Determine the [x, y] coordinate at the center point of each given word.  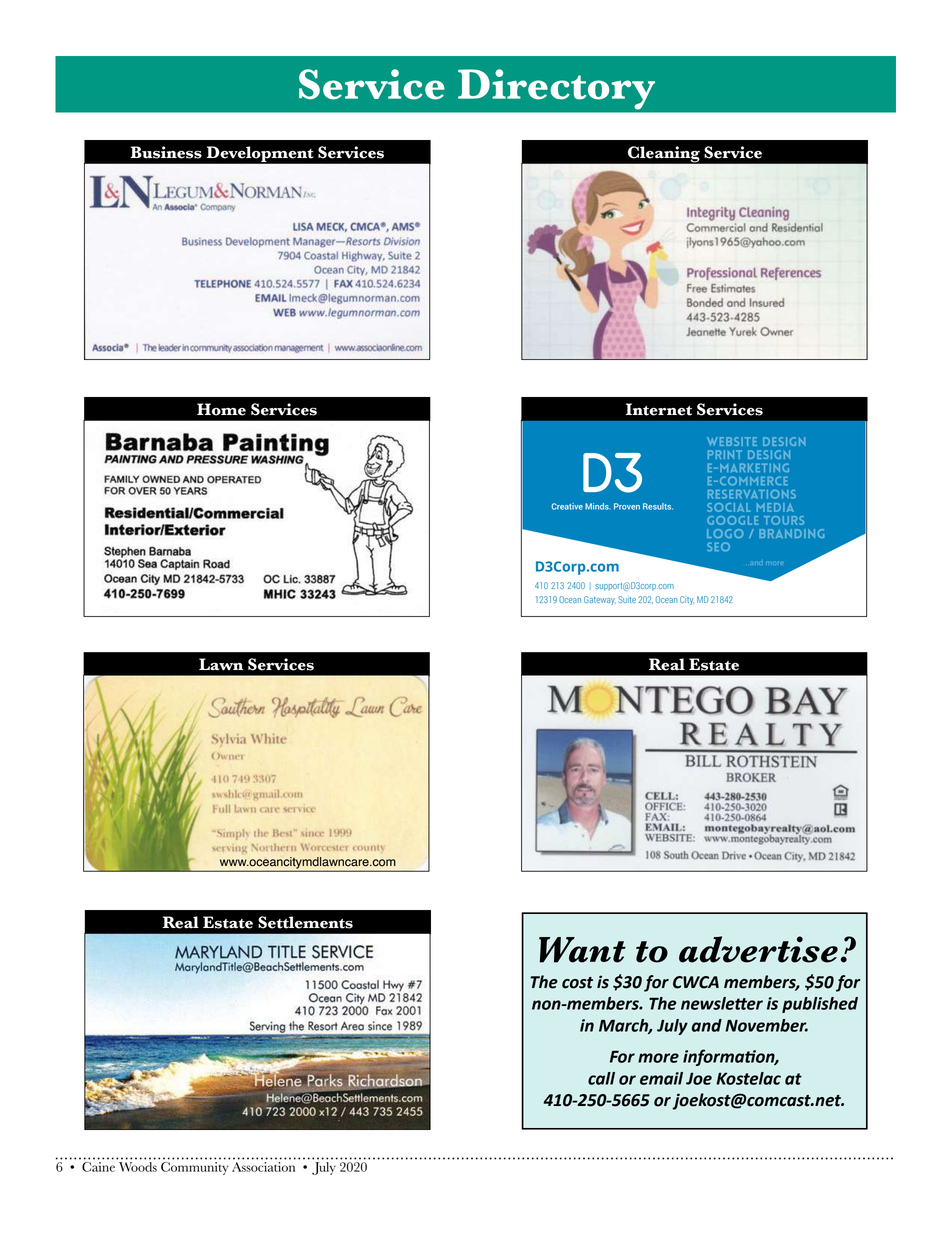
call [601, 1078]
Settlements [305, 922]
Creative [567, 506]
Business [166, 152]
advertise [758, 949]
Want [582, 950]
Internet [659, 409]
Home [221, 409]
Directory [556, 89]
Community [194, 1167]
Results [658, 506]
